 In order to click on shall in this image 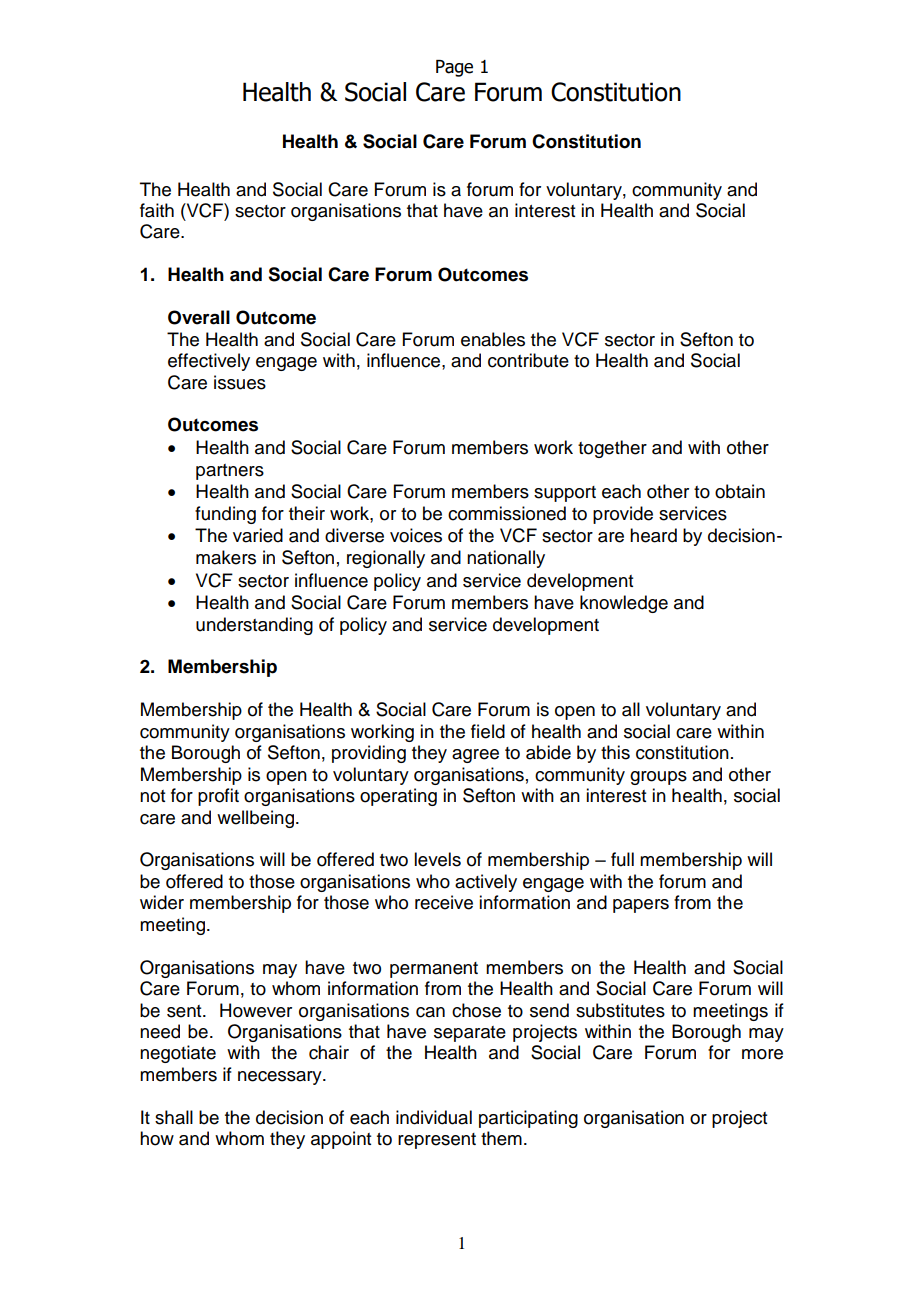, I will do `click(174, 1117)`.
